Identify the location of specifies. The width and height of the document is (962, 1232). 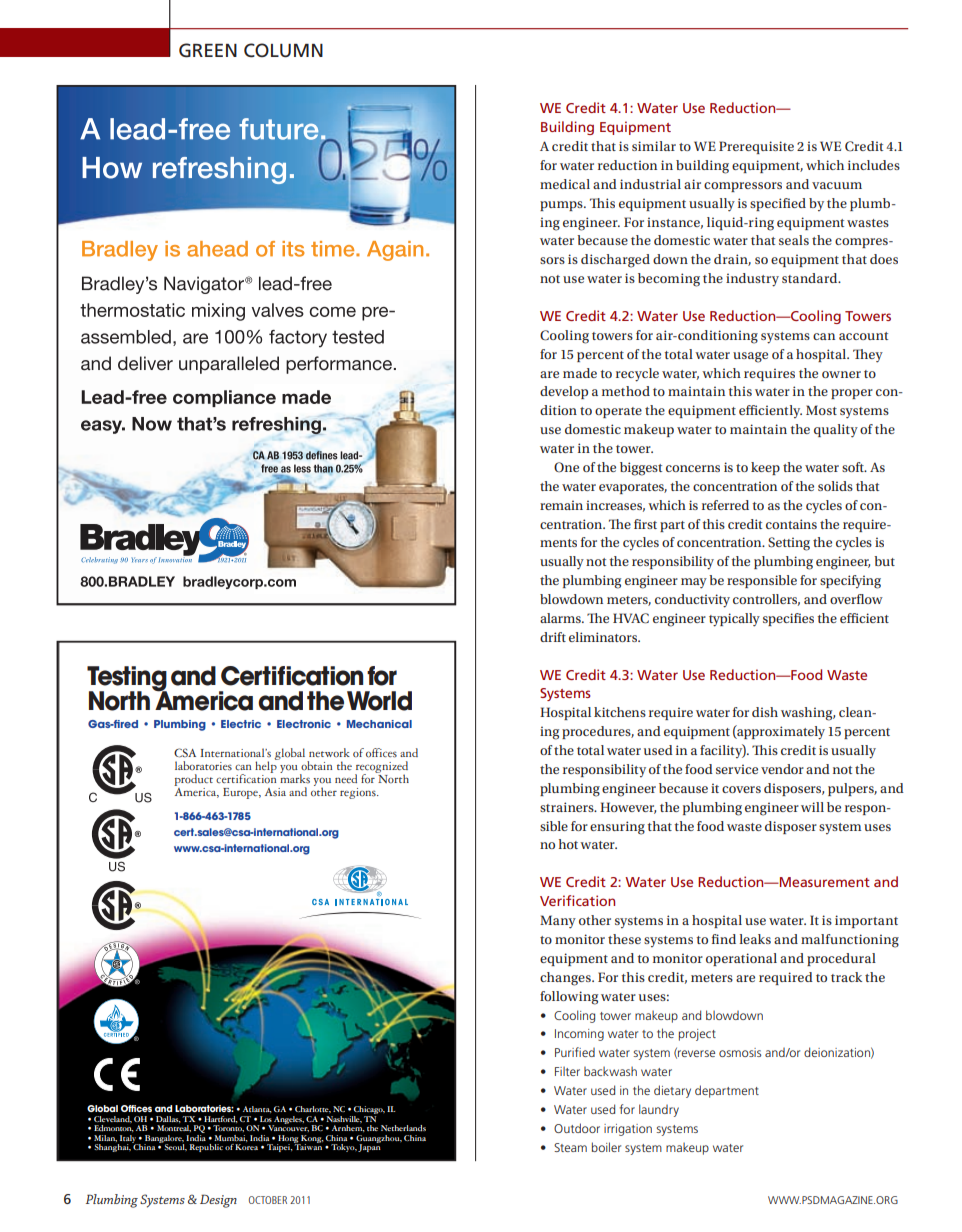
(788, 619).
